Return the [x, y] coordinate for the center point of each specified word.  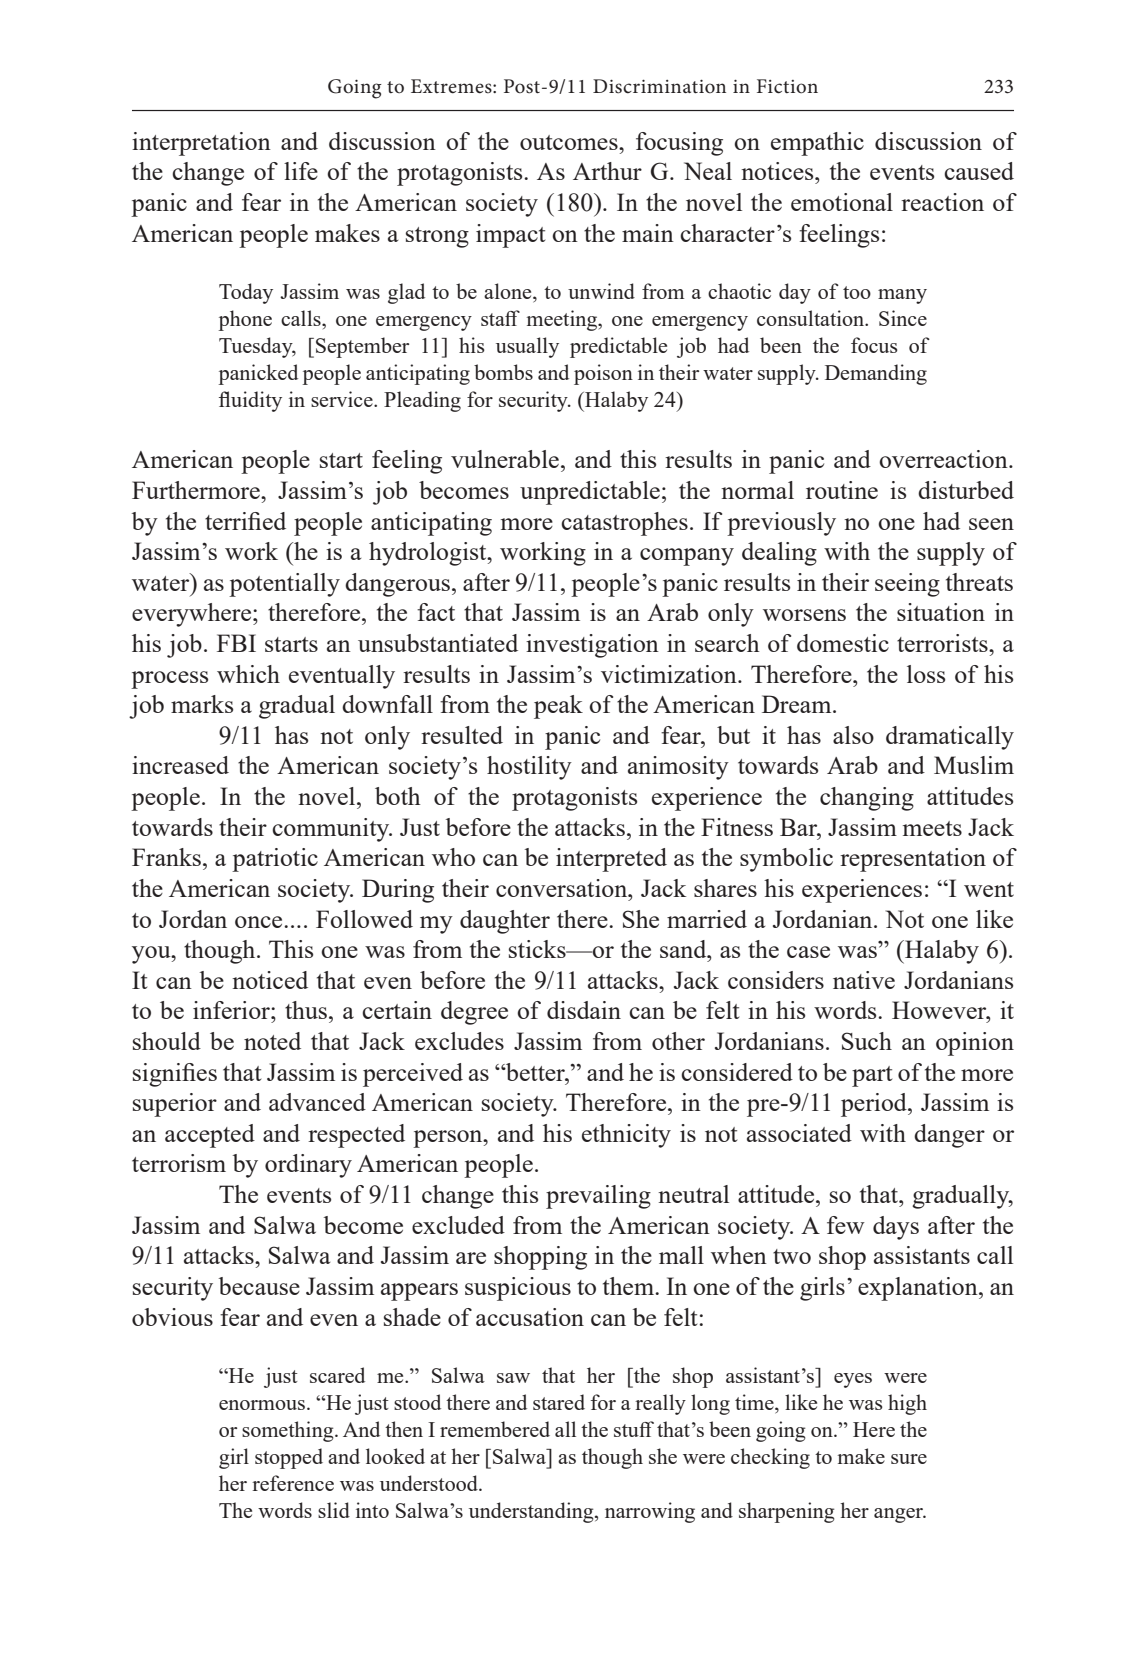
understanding [532, 1512]
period [875, 1105]
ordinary [308, 1166]
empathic [817, 144]
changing [867, 799]
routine [842, 490]
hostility [529, 768]
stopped [289, 1458]
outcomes [570, 142]
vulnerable [505, 459]
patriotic [275, 860]
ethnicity [626, 1136]
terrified [245, 521]
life [301, 171]
